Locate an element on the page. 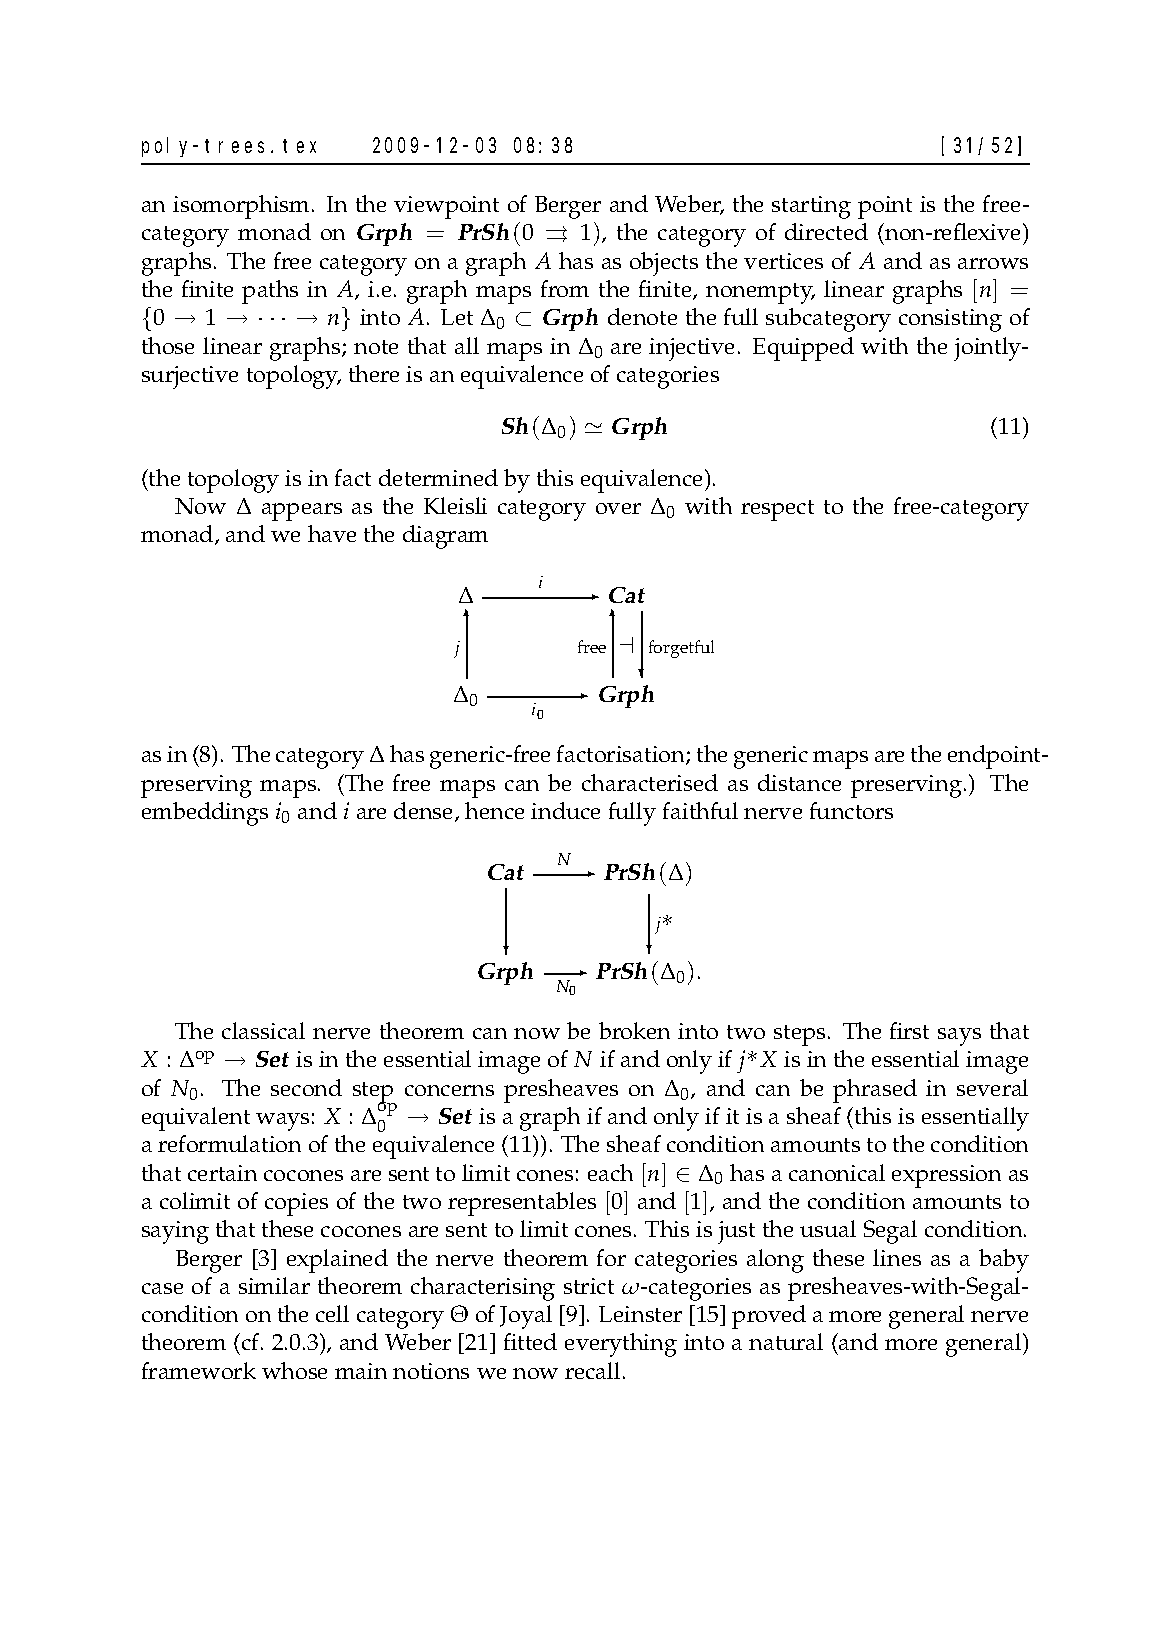  whose is located at coordinates (294, 1370).
